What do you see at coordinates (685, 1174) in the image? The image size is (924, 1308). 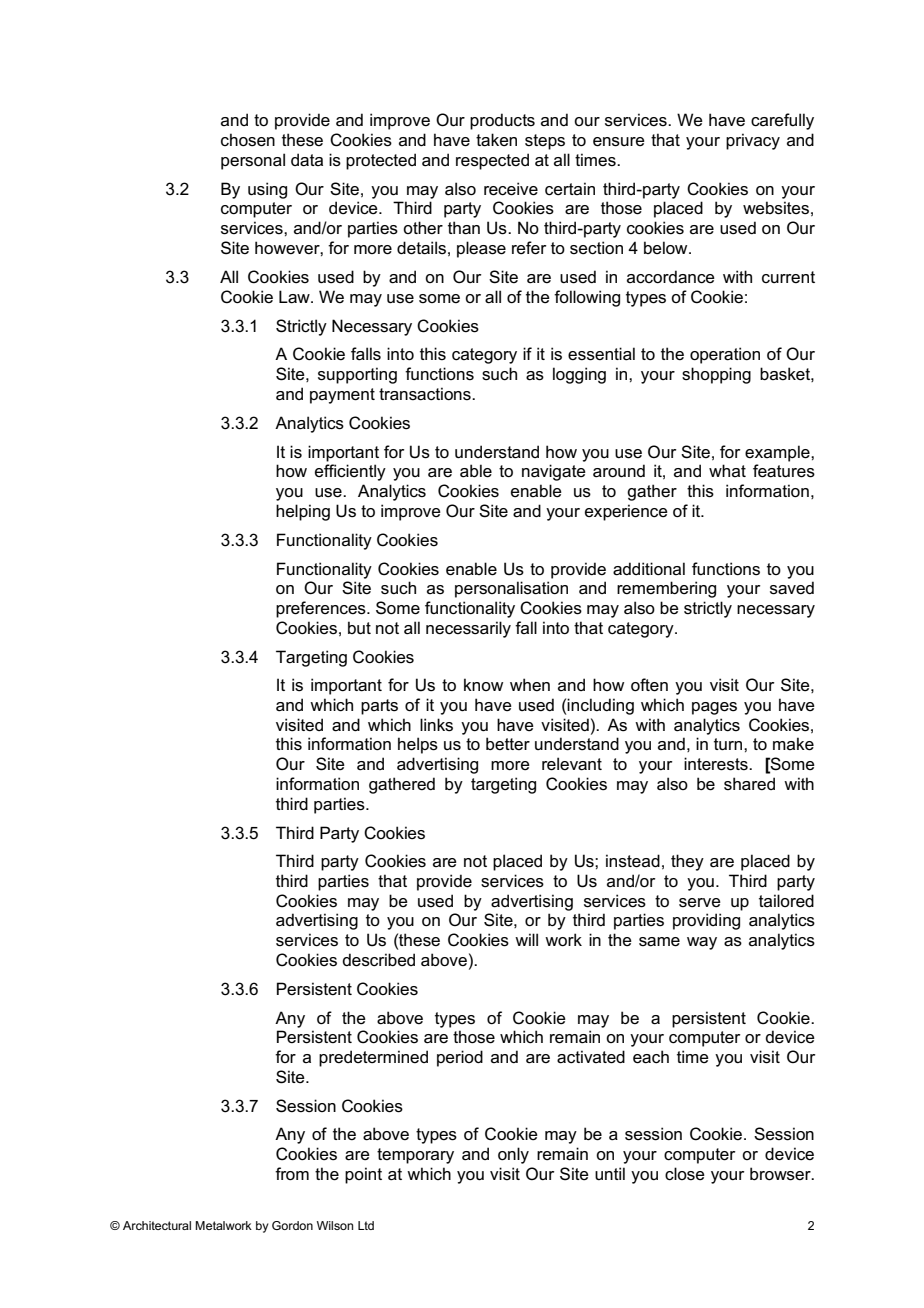 I see `close` at bounding box center [685, 1174].
